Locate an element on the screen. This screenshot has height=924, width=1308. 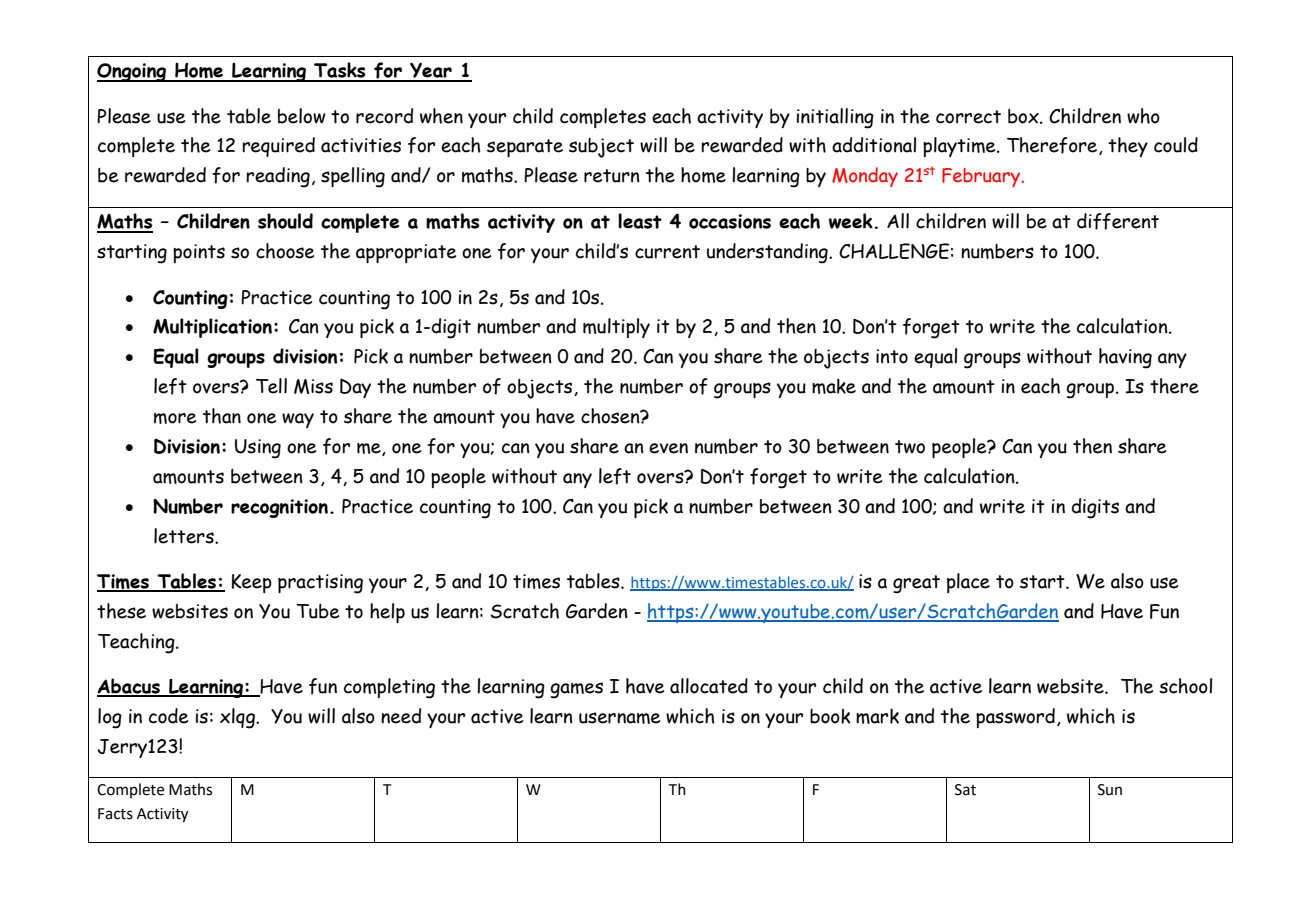
Facts is located at coordinates (115, 814).
